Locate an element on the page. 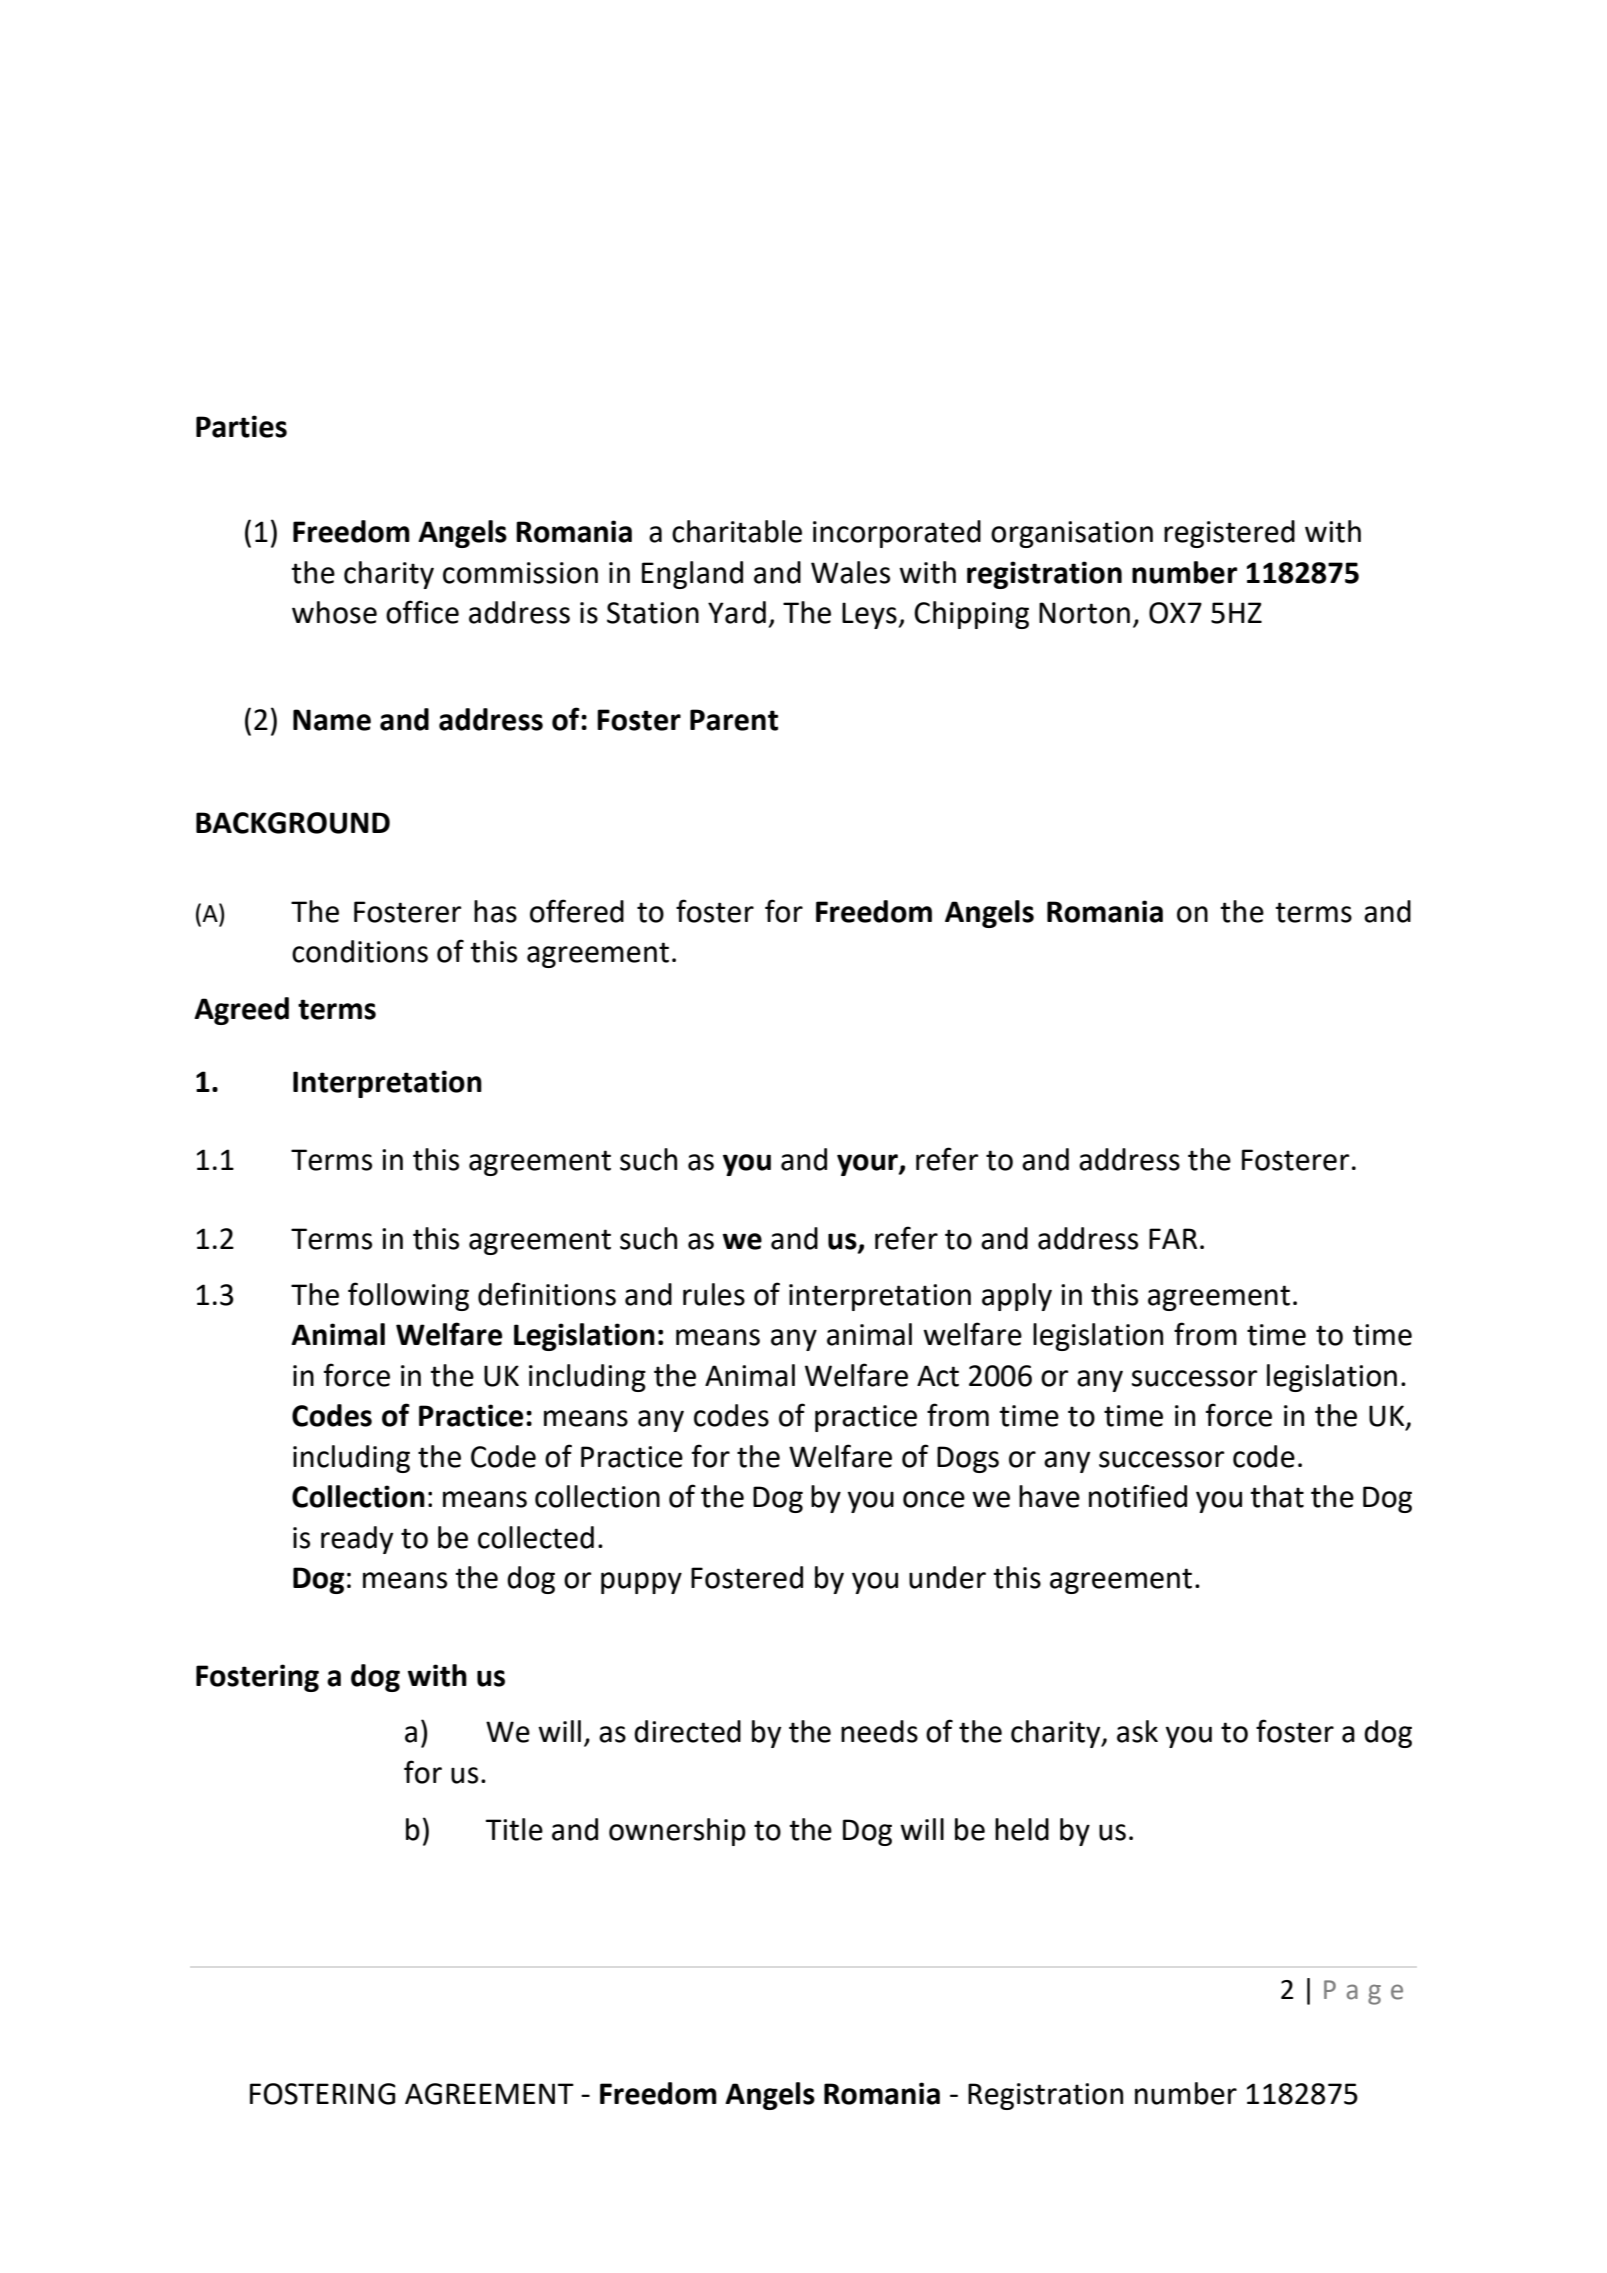 This page has height=2273, width=1607. Title is located at coordinates (514, 1829).
